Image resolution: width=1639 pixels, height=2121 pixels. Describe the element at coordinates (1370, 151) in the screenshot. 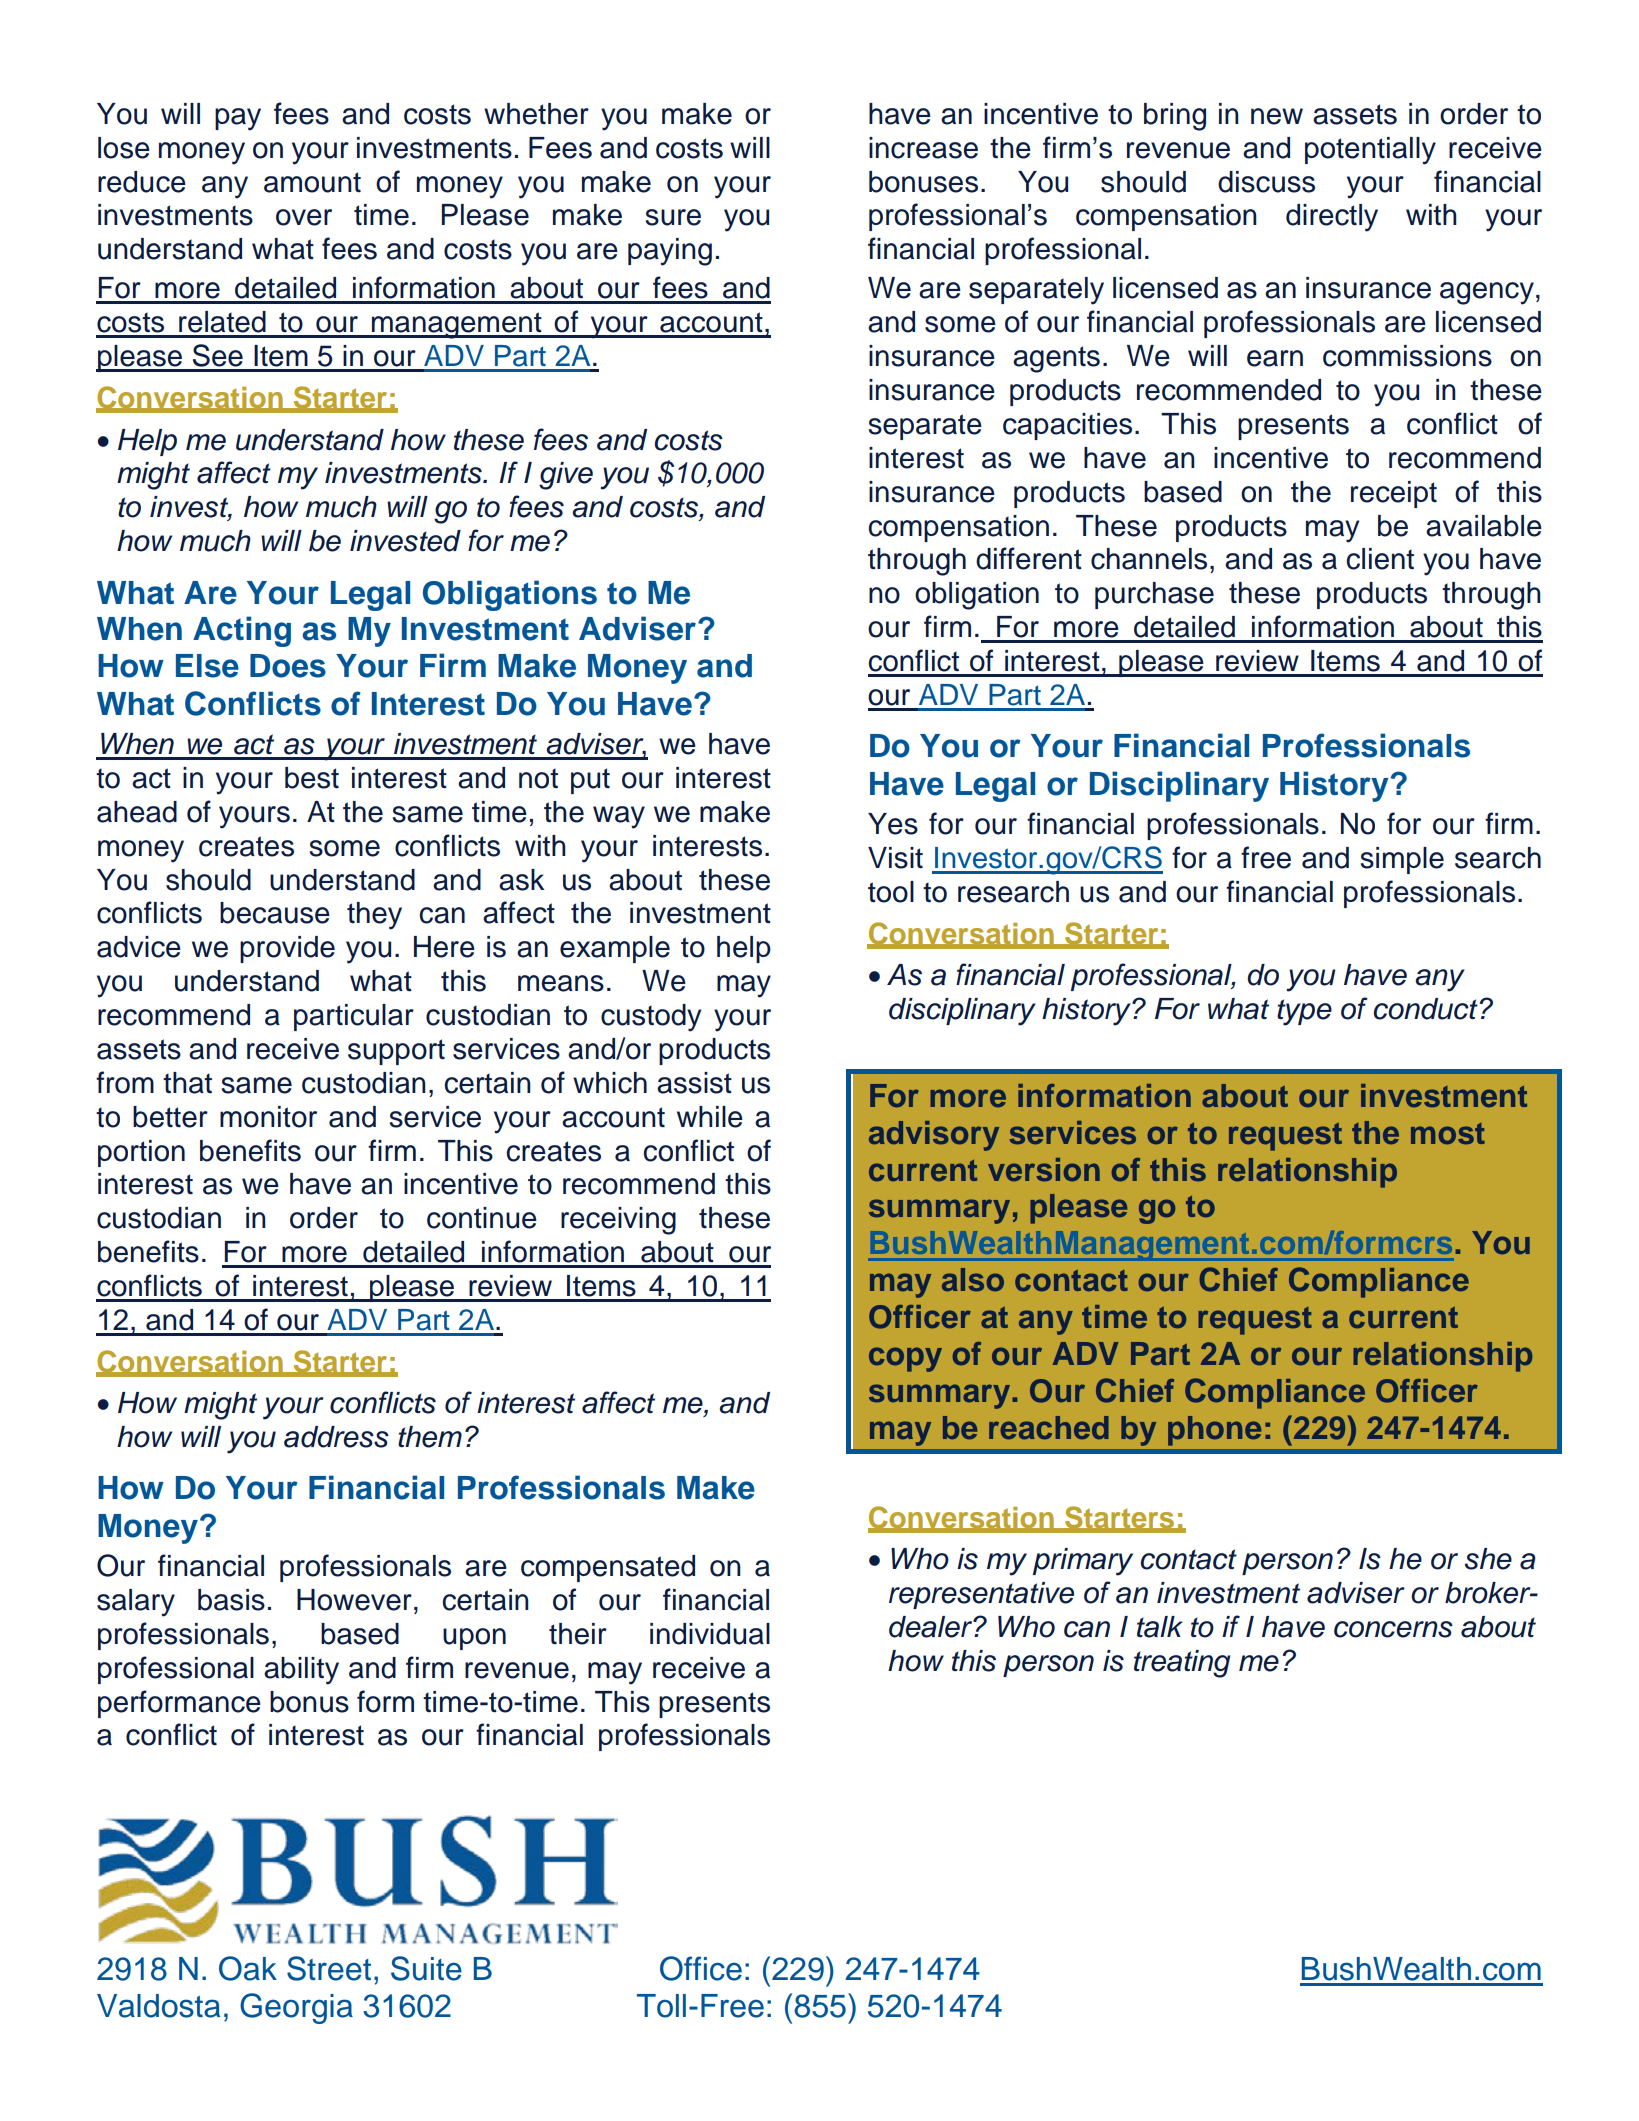

I see `potentially` at that location.
